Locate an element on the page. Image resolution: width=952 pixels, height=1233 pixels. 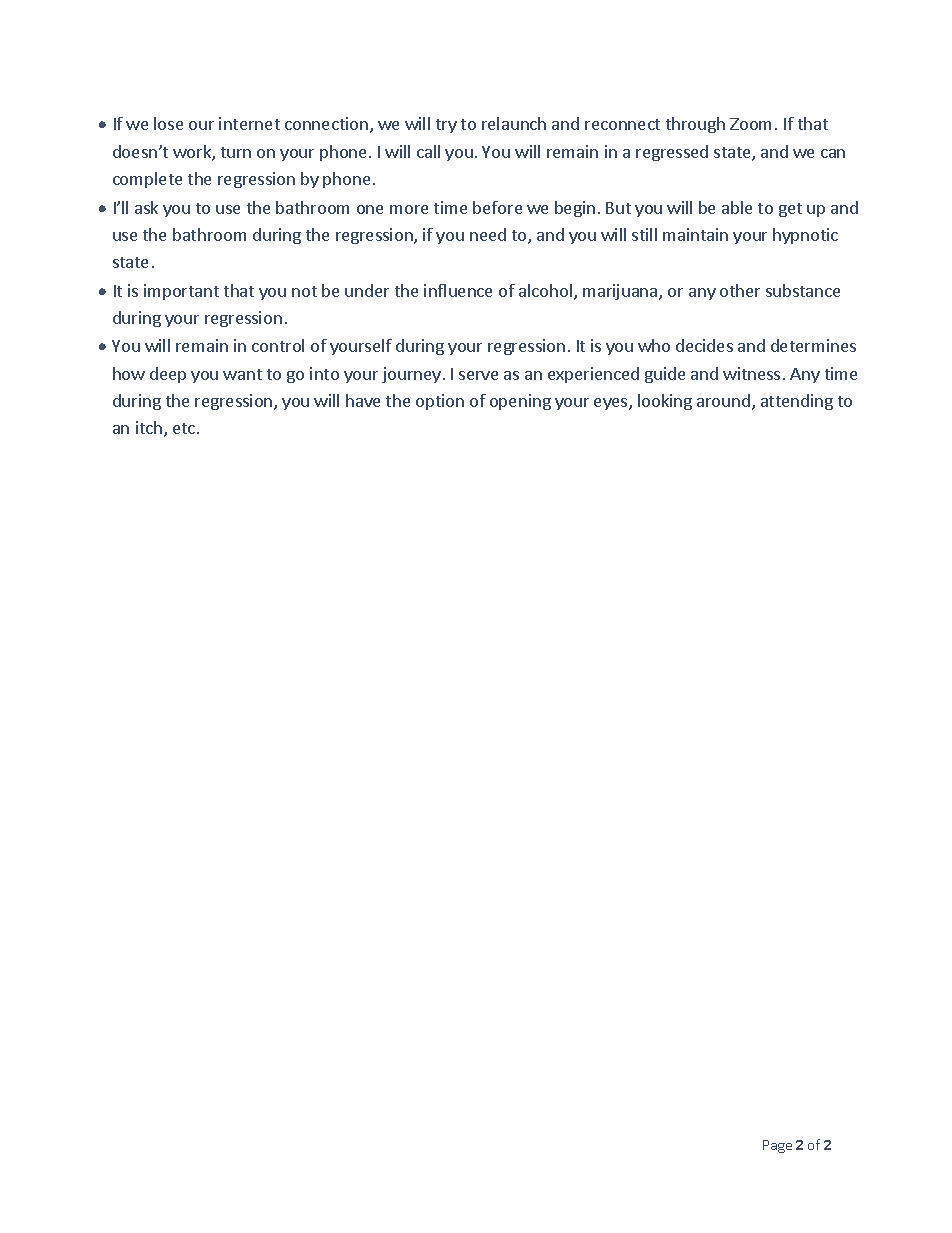
turn is located at coordinates (236, 152).
